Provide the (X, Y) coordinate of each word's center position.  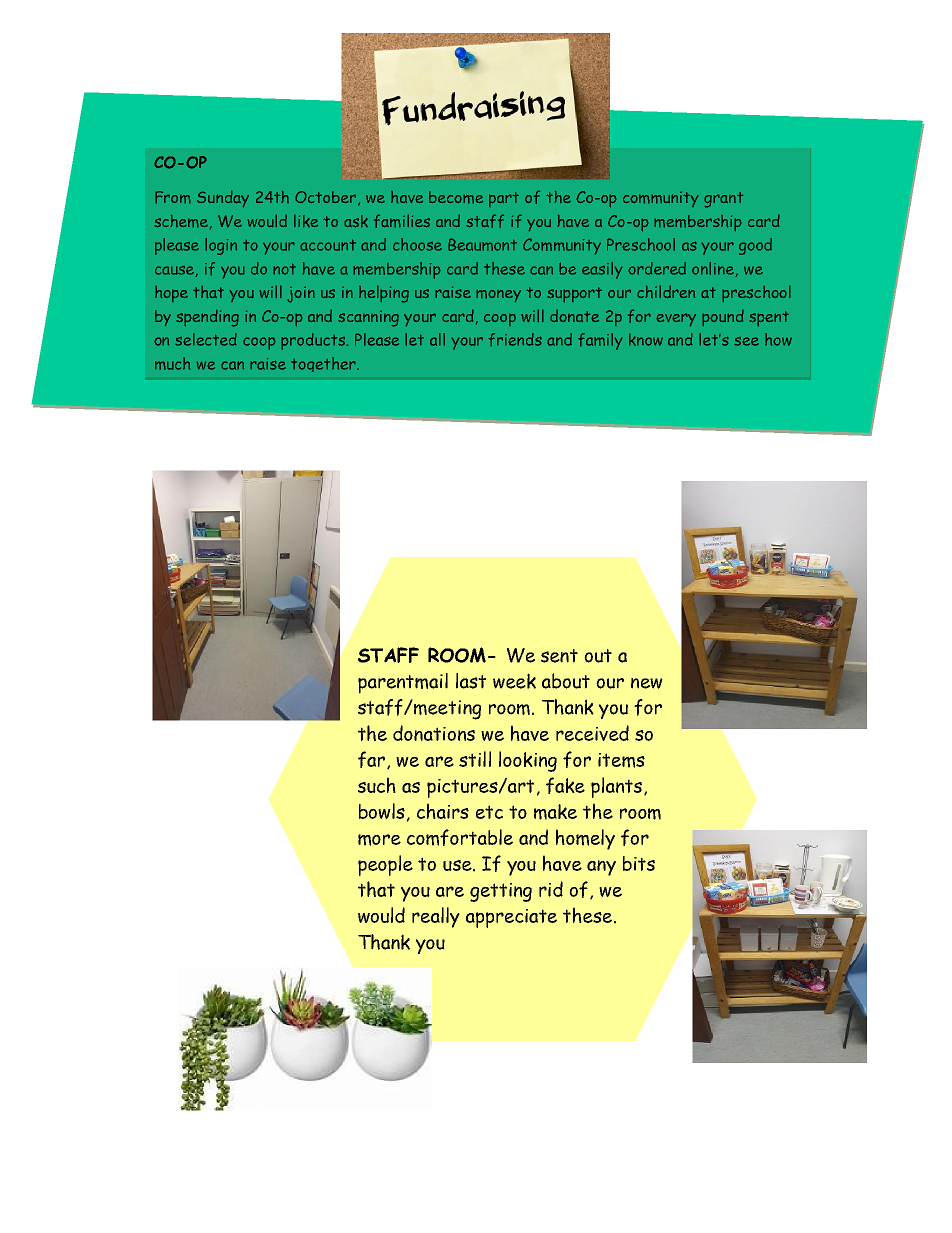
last (471, 681)
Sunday (223, 199)
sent (559, 656)
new (647, 683)
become (456, 197)
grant (724, 200)
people (385, 865)
